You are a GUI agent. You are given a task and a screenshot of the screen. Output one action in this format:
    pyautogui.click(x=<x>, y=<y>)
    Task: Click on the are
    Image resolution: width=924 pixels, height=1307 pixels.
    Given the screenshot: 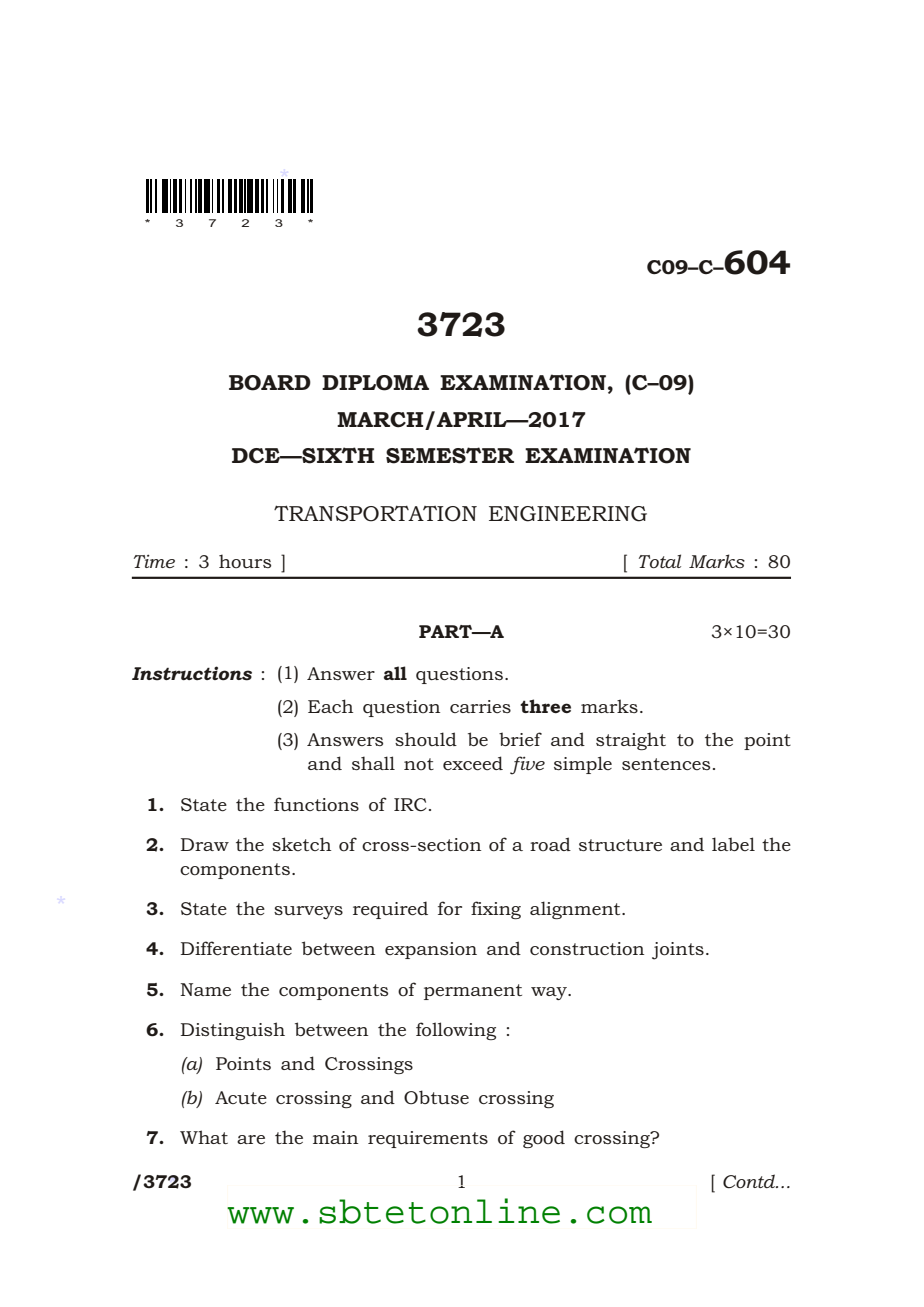 What is the action you would take?
    pyautogui.click(x=251, y=1140)
